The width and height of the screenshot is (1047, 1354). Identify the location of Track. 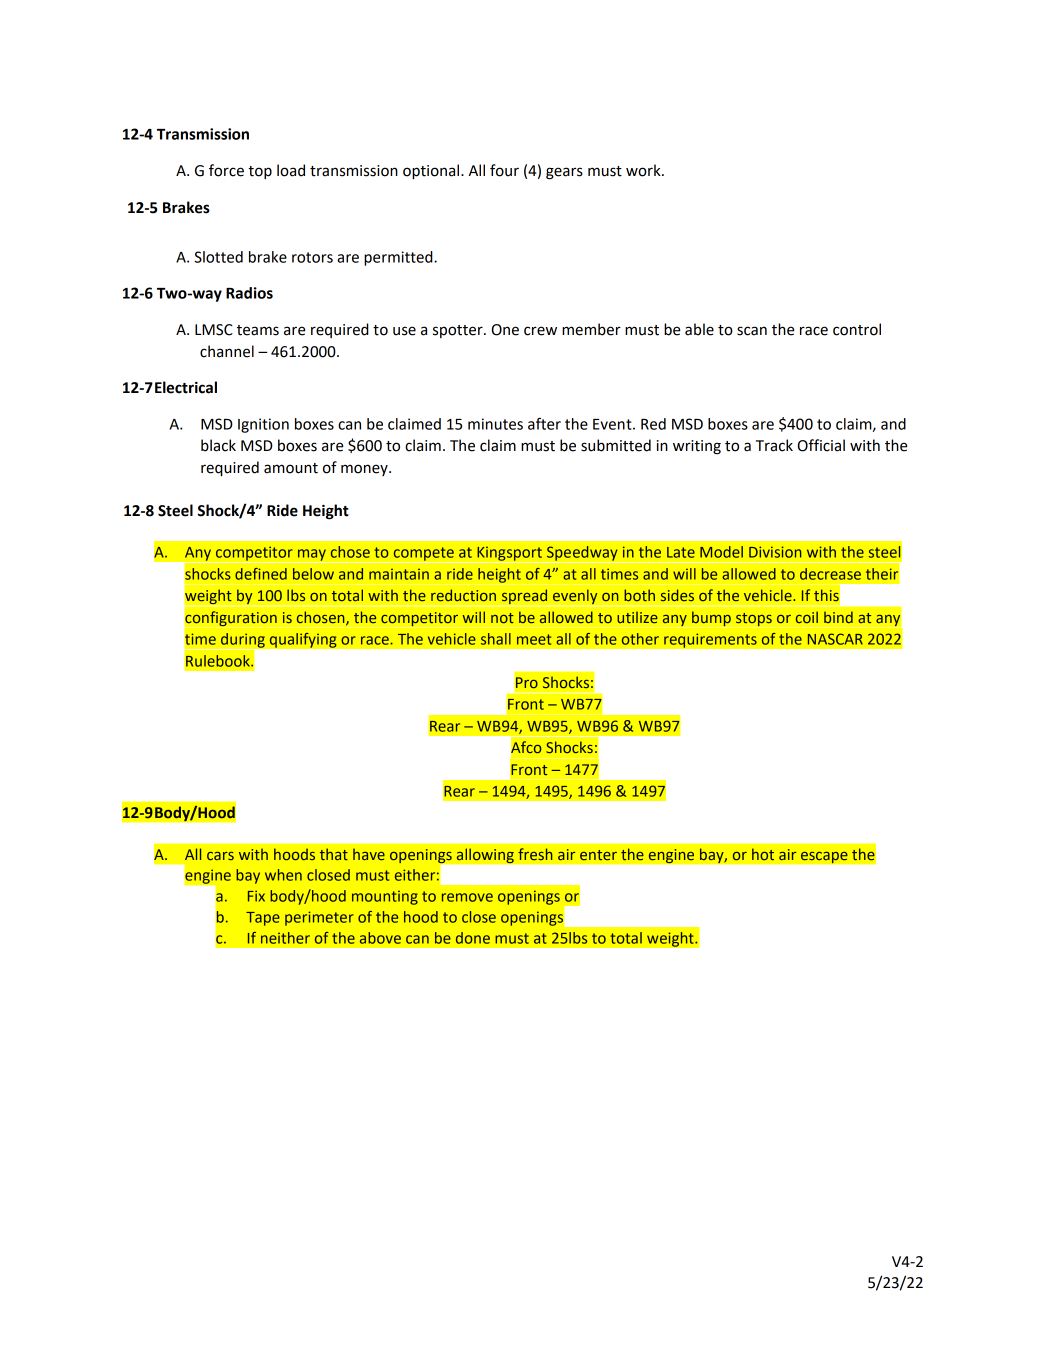
(774, 445).
